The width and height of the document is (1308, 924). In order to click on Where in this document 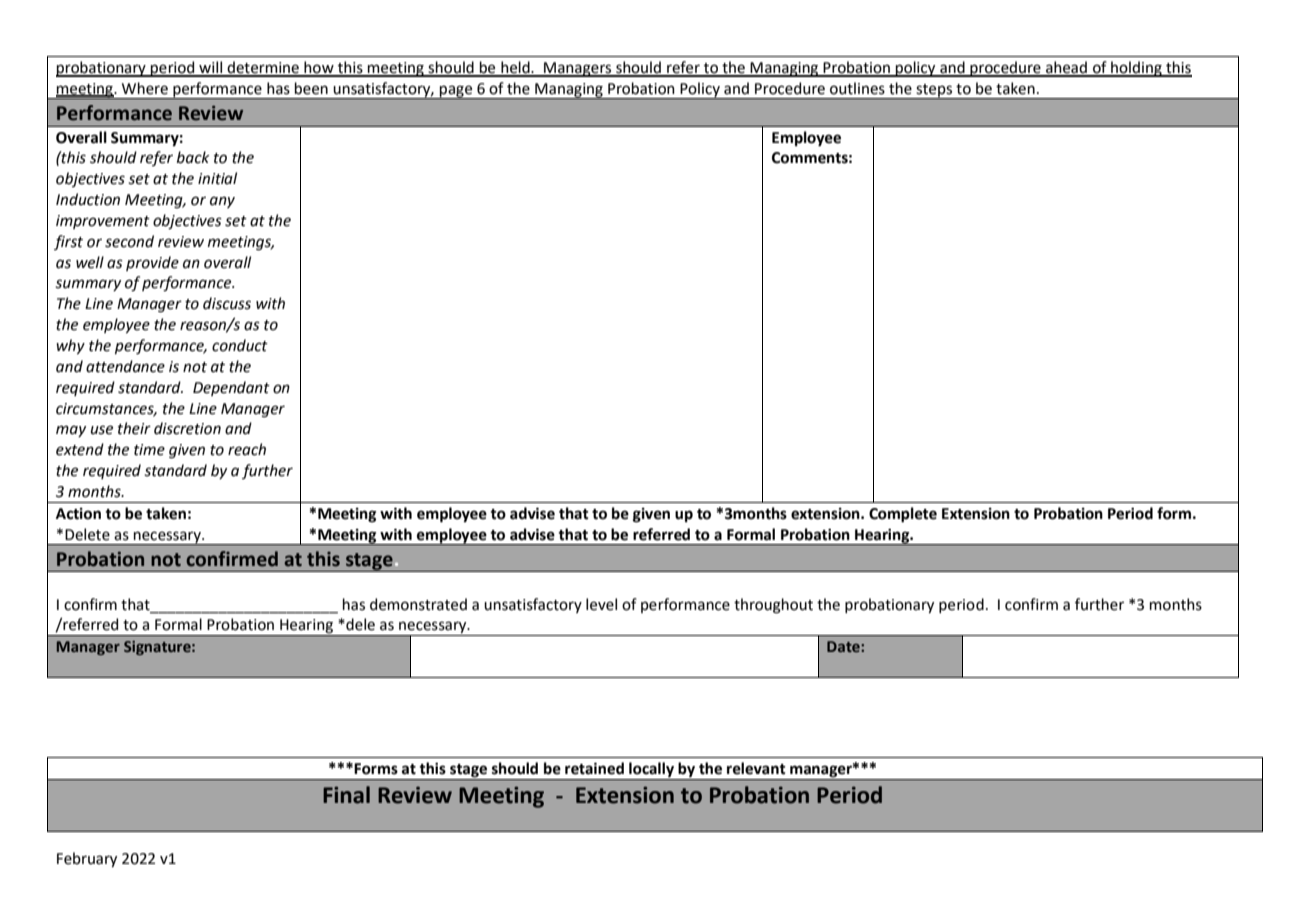, I will do `click(145, 88)`.
